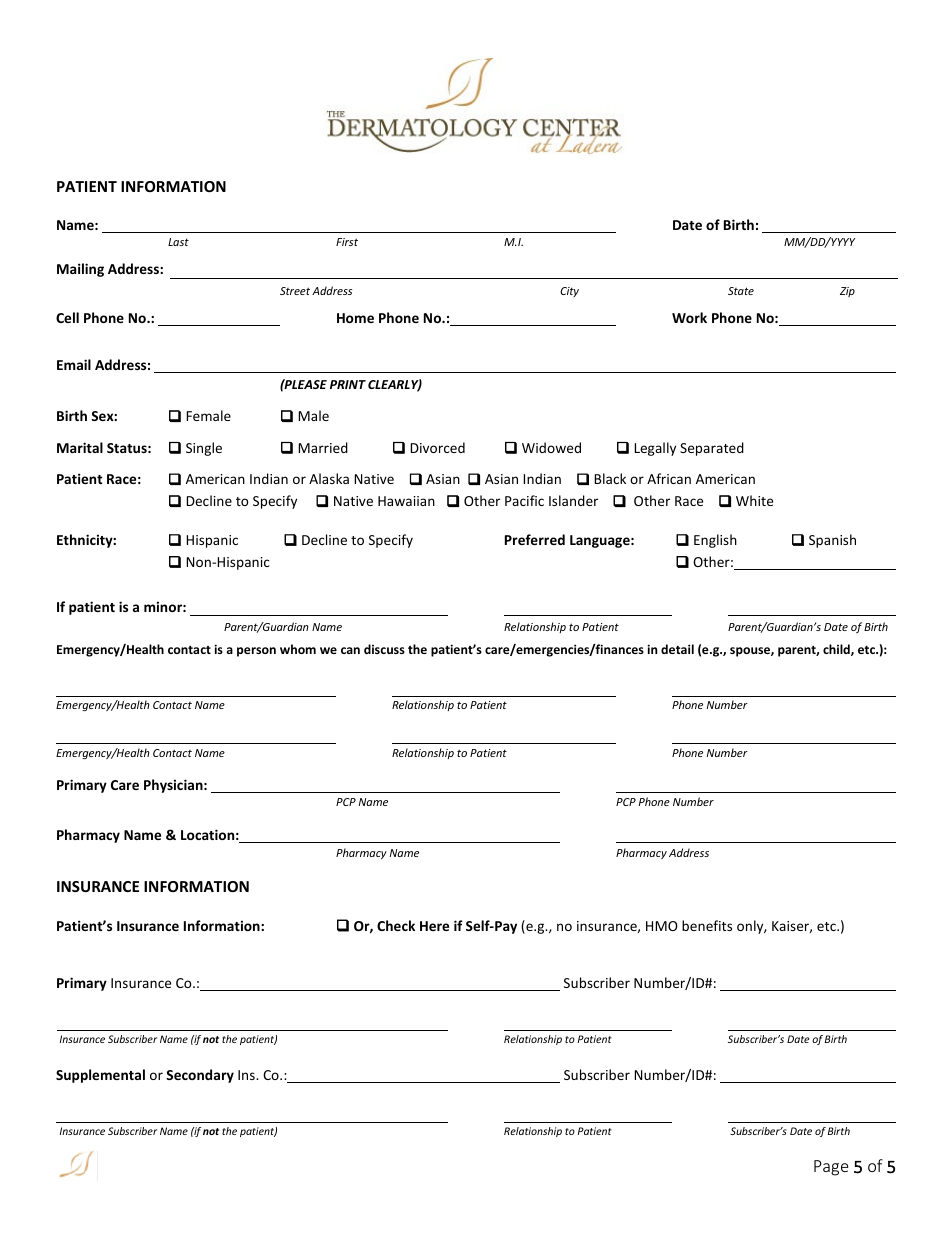 The height and width of the document is (1233, 952). Describe the element at coordinates (178, 242) in the document. I see `Last` at that location.
